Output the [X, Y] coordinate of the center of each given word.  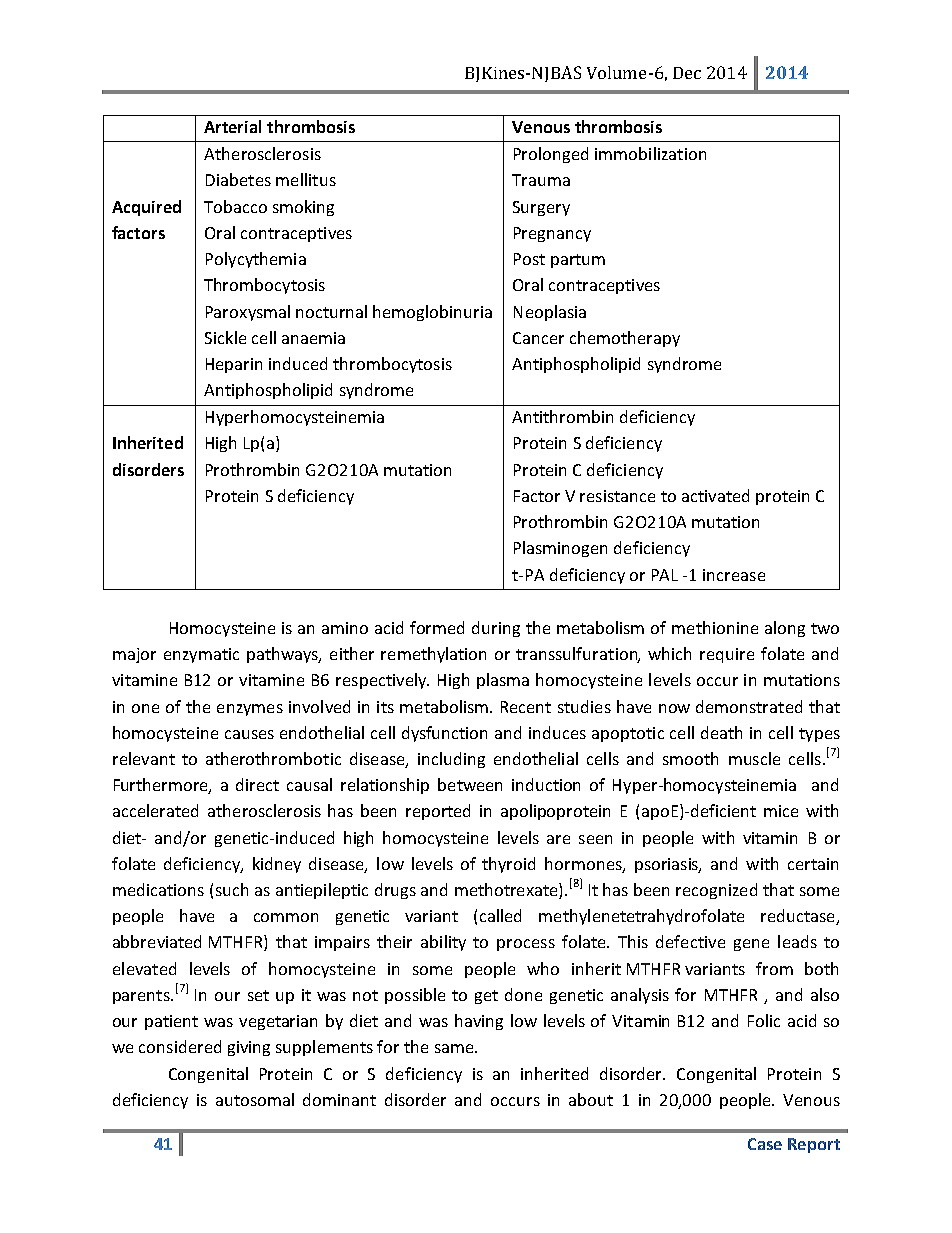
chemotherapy [625, 339]
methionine [715, 627]
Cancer [538, 338]
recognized [716, 891]
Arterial [232, 126]
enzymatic [201, 655]
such [232, 889]
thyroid [508, 865]
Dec [687, 73]
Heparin [234, 365]
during [496, 629]
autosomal [255, 1099]
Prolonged [551, 155]
